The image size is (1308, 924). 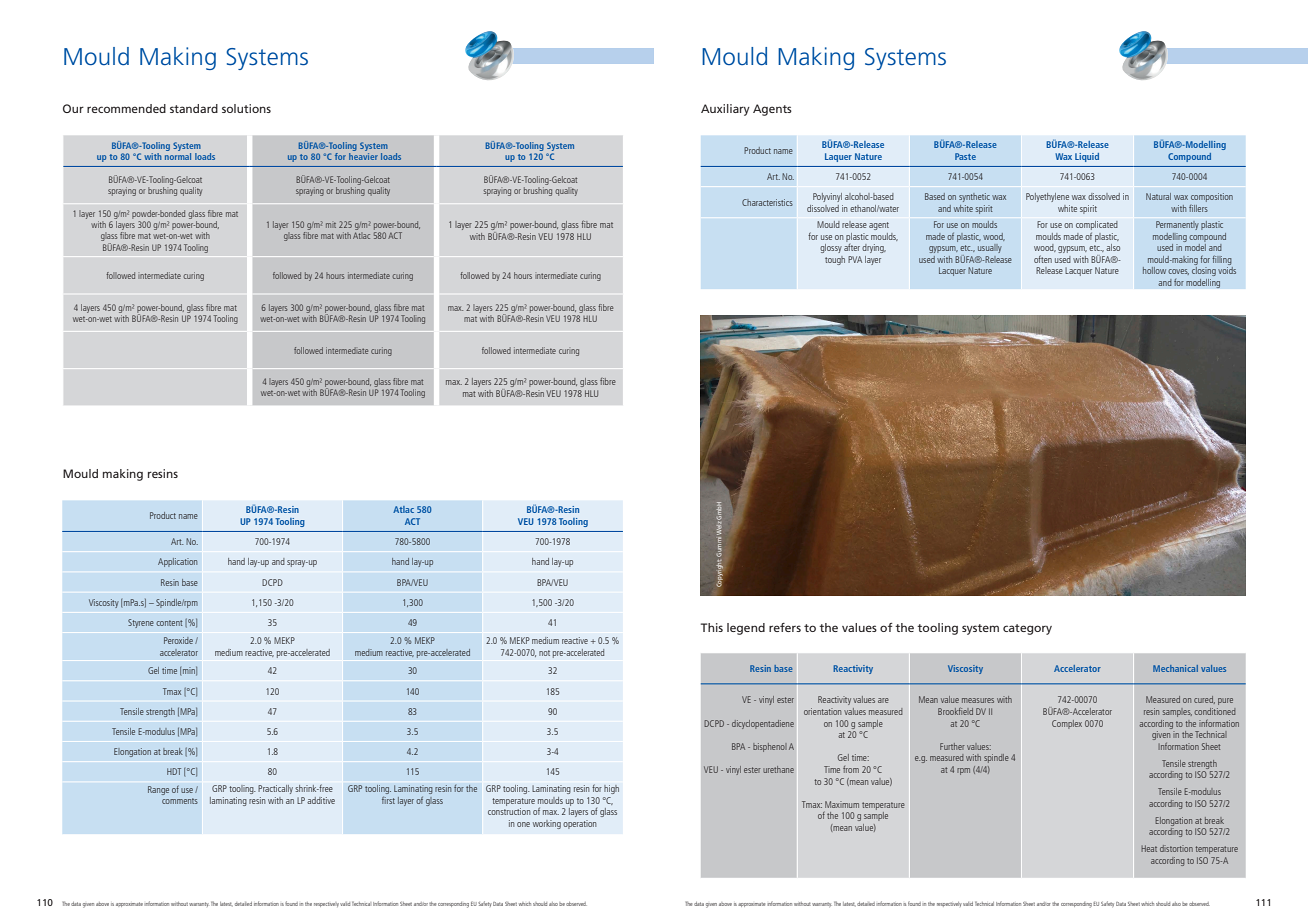 What do you see at coordinates (246, 108) in the screenshot?
I see `solutions` at bounding box center [246, 108].
